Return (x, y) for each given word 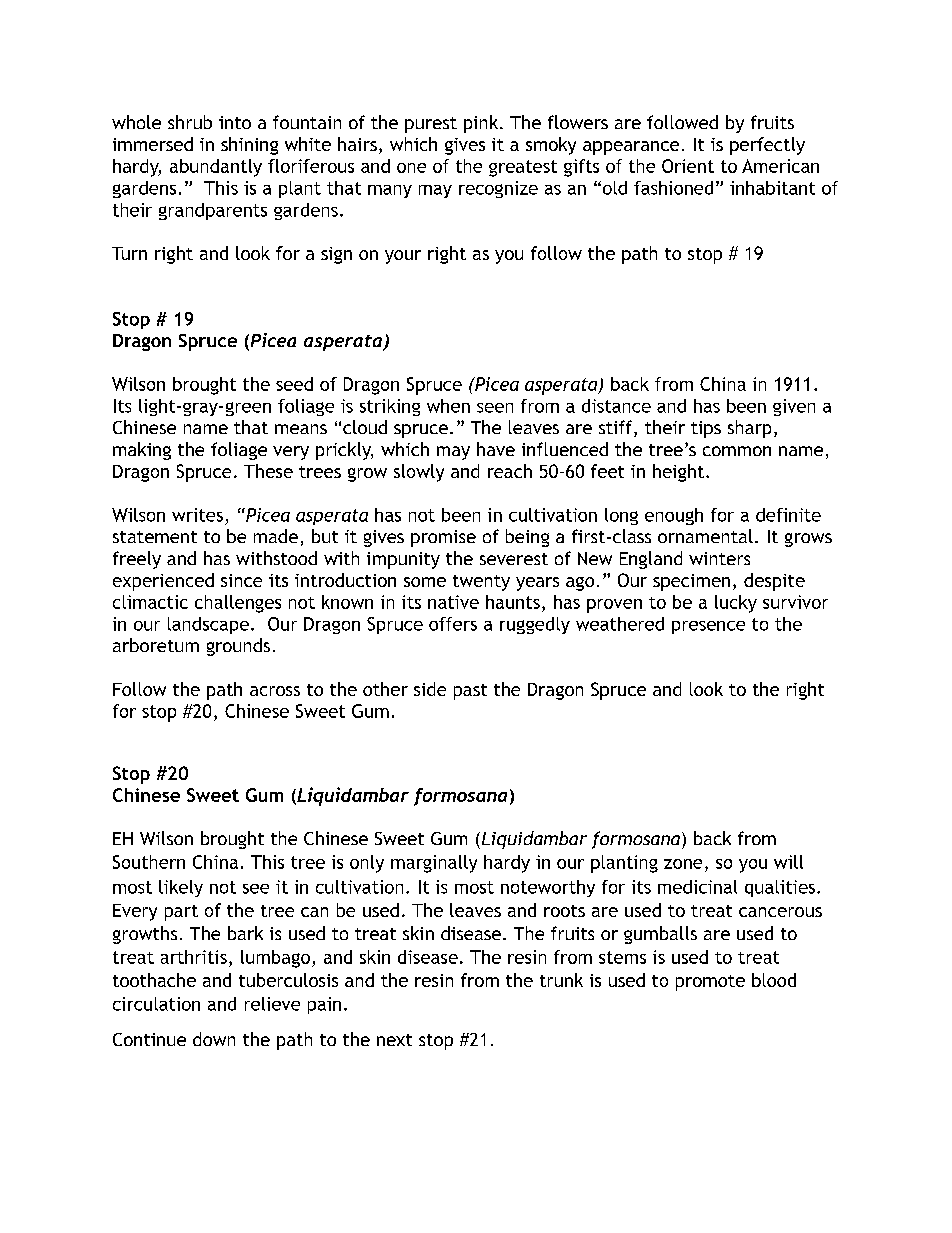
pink (482, 124)
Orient (688, 166)
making (142, 451)
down (214, 1039)
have (496, 449)
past (470, 692)
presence (708, 627)
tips (706, 429)
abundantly (216, 168)
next (394, 1040)
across (275, 691)
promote (710, 983)
